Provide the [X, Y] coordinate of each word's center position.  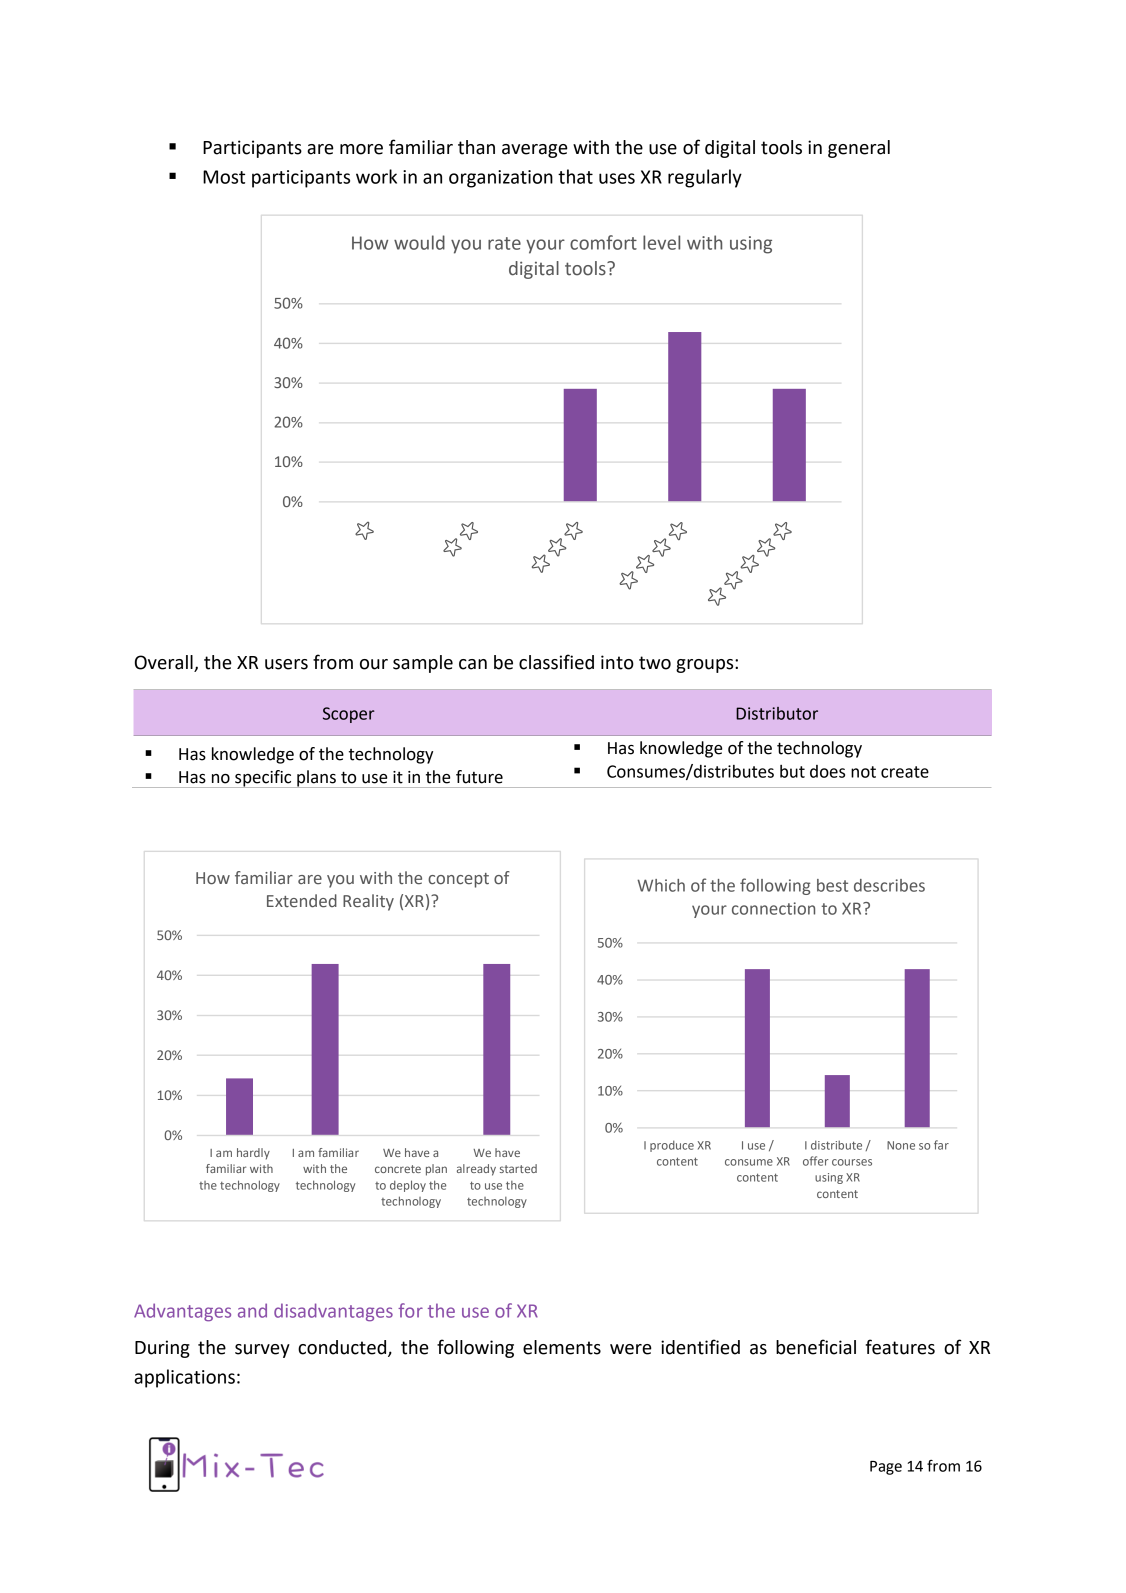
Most [224, 177]
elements [562, 1347]
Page [886, 1468]
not [863, 772]
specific [263, 779]
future [479, 777]
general [859, 149]
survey [262, 1351]
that [575, 176]
